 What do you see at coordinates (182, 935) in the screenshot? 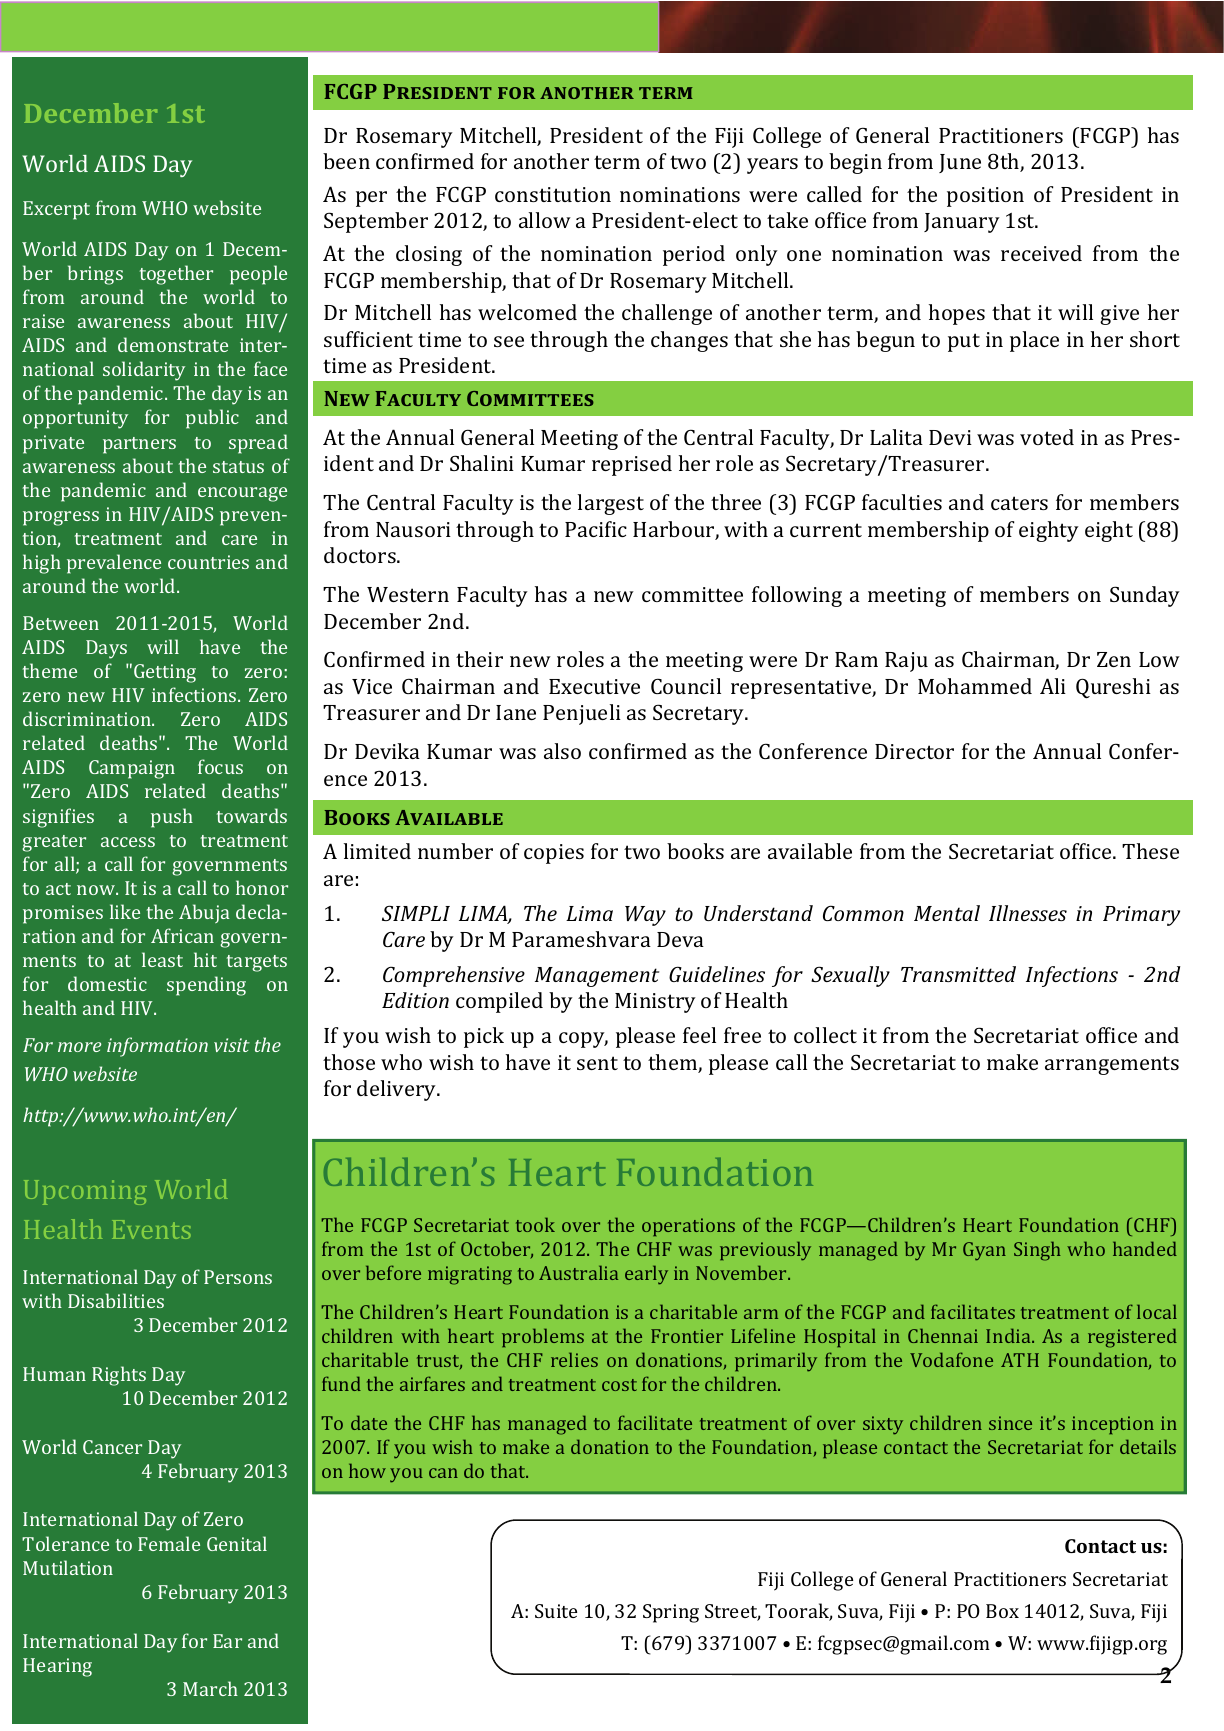
I see `African` at bounding box center [182, 935].
